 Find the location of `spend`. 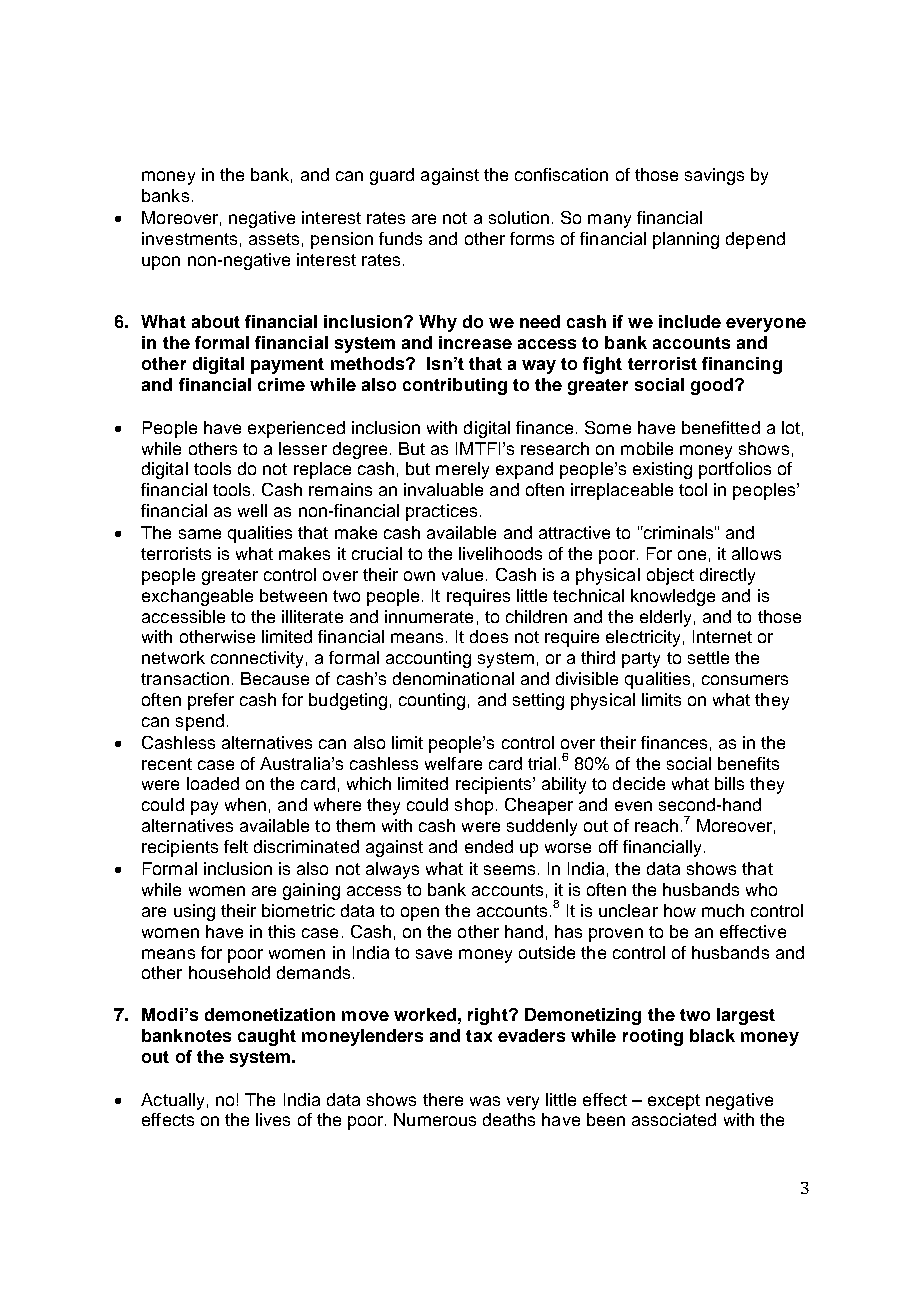

spend is located at coordinates (200, 722).
